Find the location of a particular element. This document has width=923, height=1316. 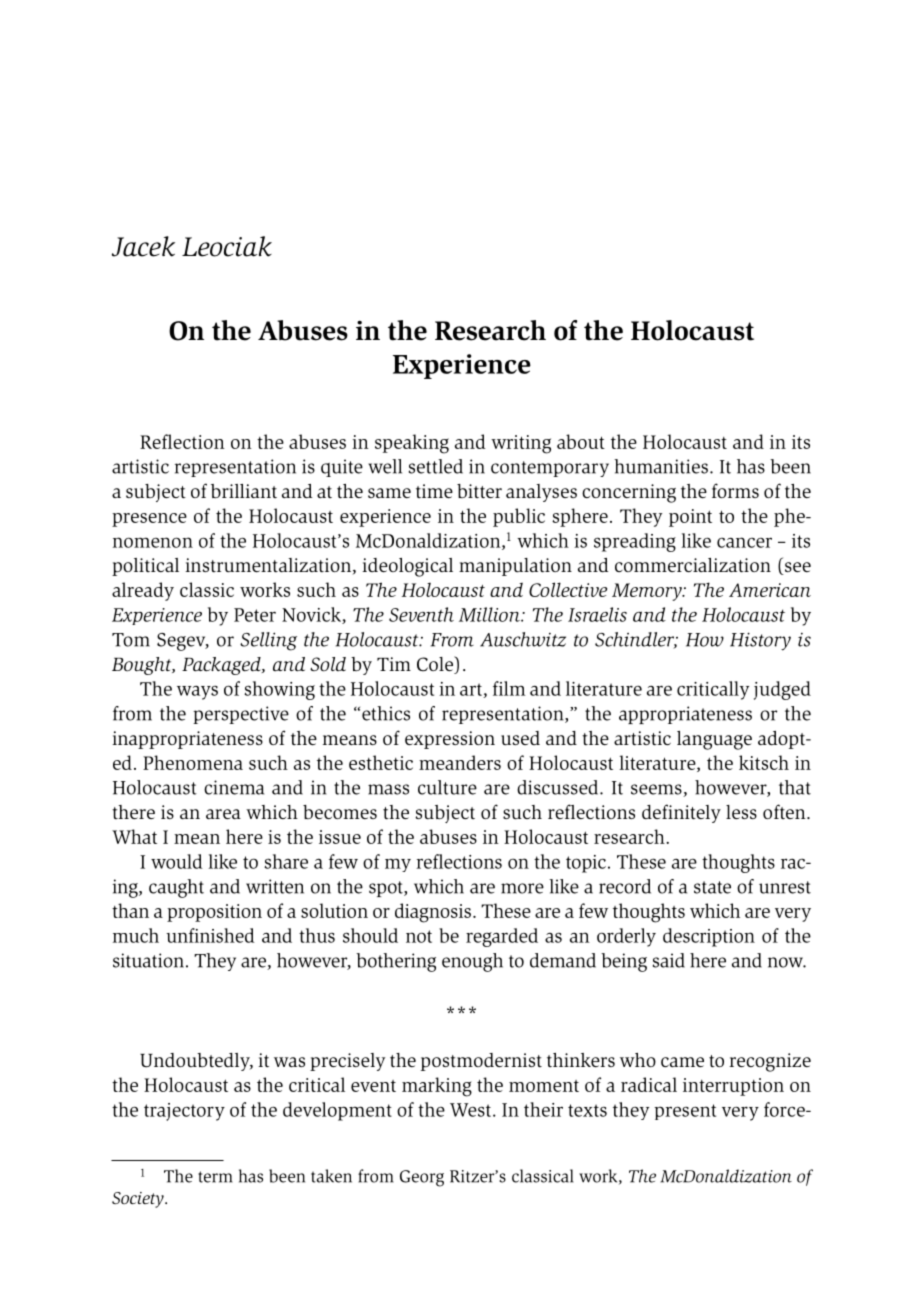

interruption is located at coordinates (733, 1087).
